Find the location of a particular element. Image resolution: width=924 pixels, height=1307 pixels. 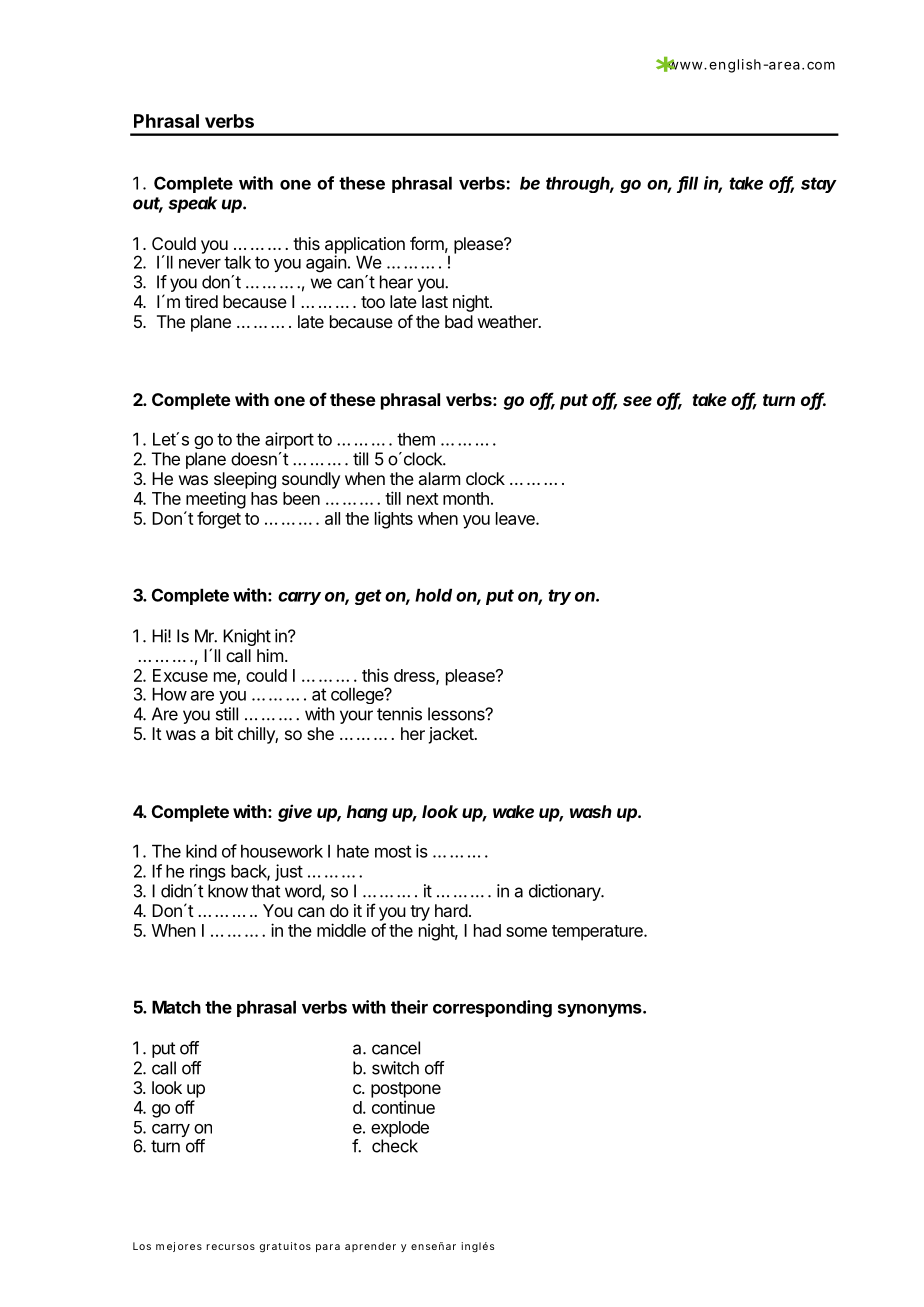

hard is located at coordinates (451, 910).
